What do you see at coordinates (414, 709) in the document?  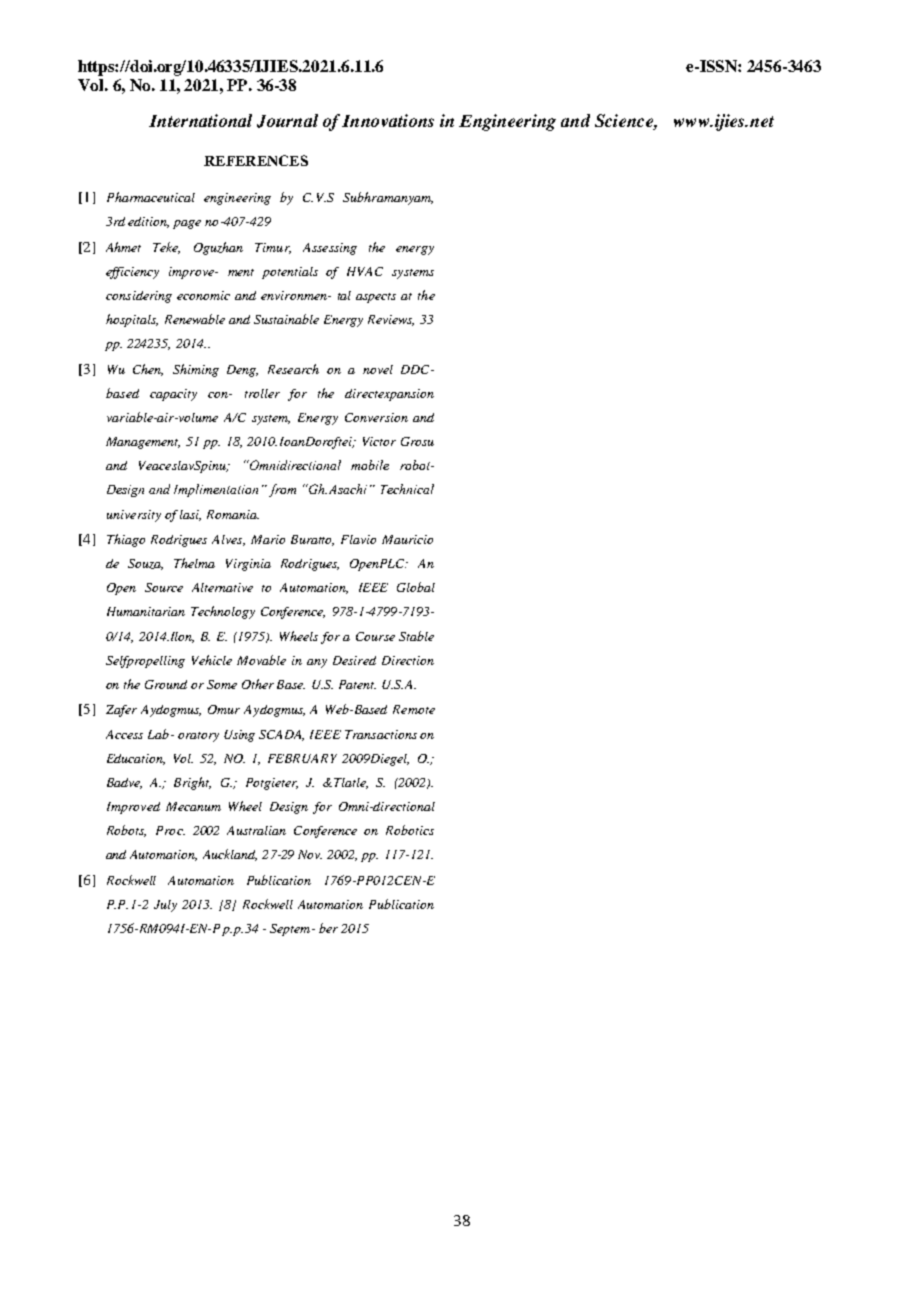 I see `Remote` at bounding box center [414, 709].
